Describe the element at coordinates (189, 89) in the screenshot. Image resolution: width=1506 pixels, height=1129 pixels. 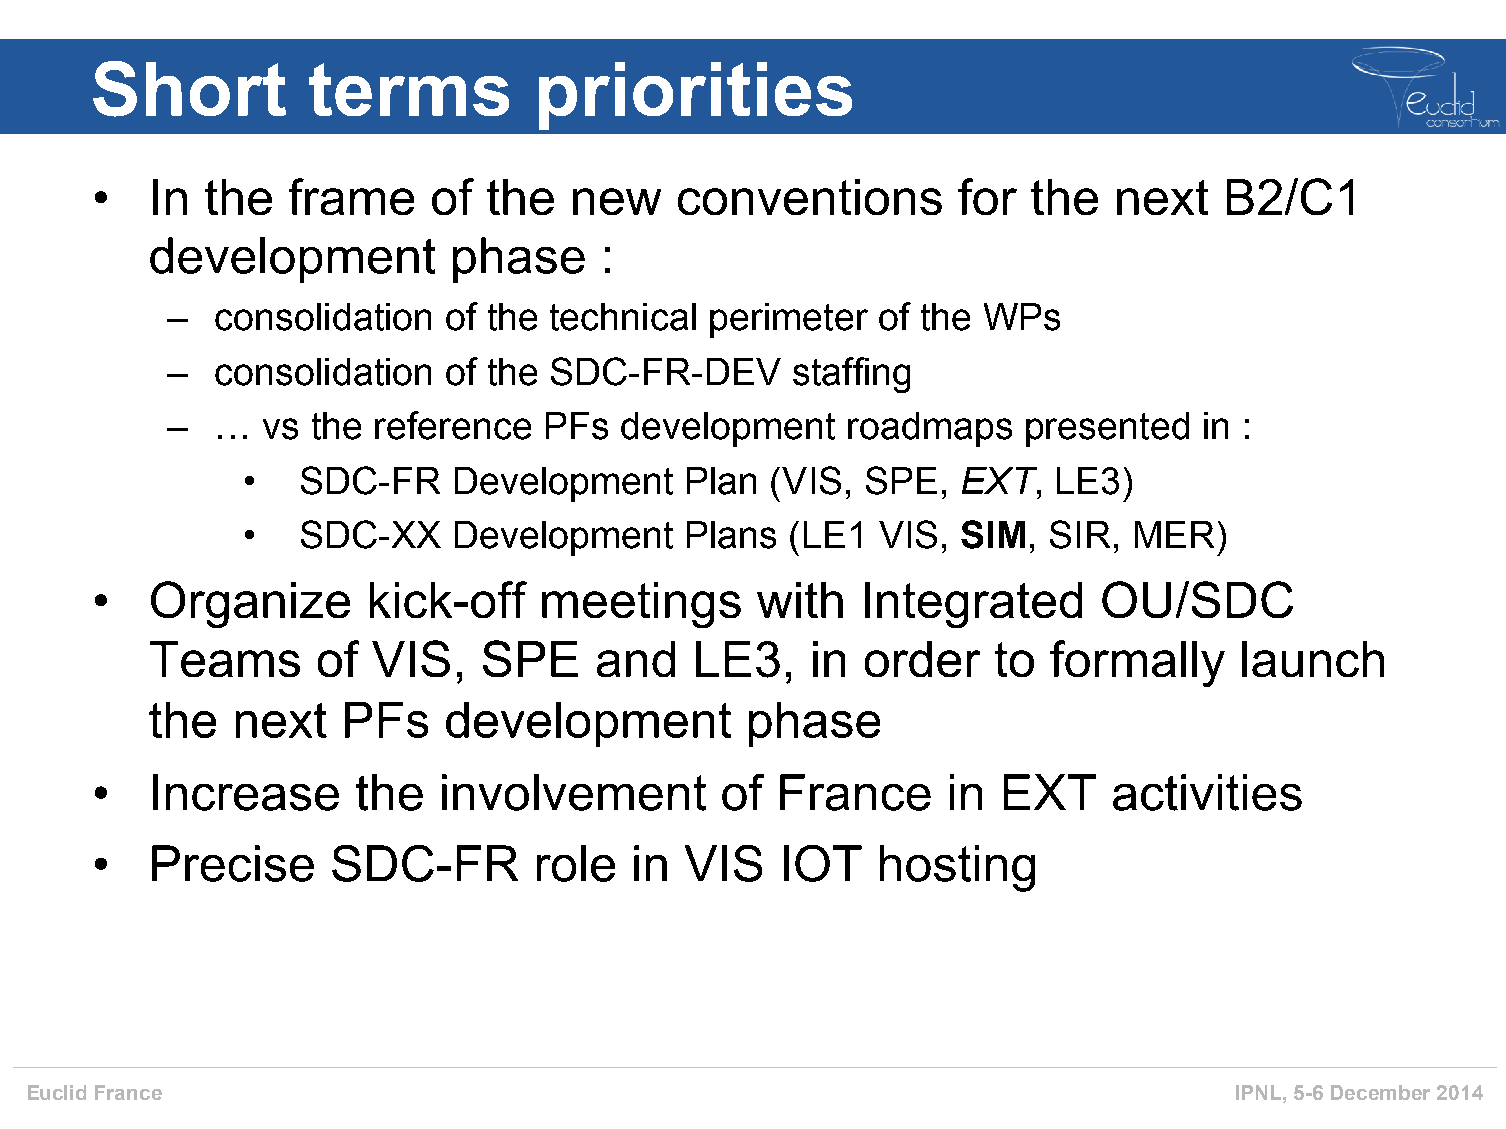
I see `Short` at that location.
